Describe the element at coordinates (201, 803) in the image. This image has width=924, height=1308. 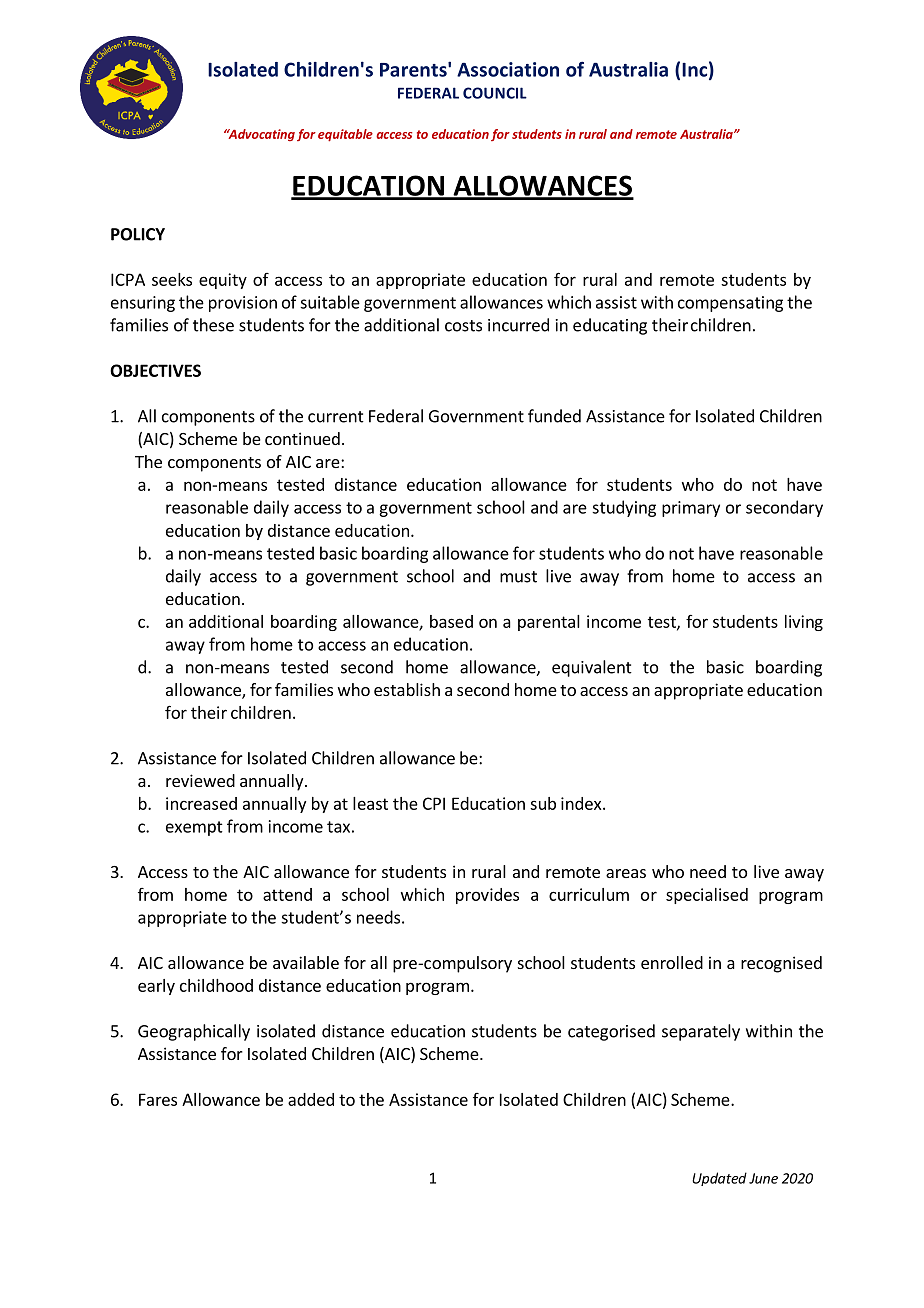
I see `increased` at that location.
